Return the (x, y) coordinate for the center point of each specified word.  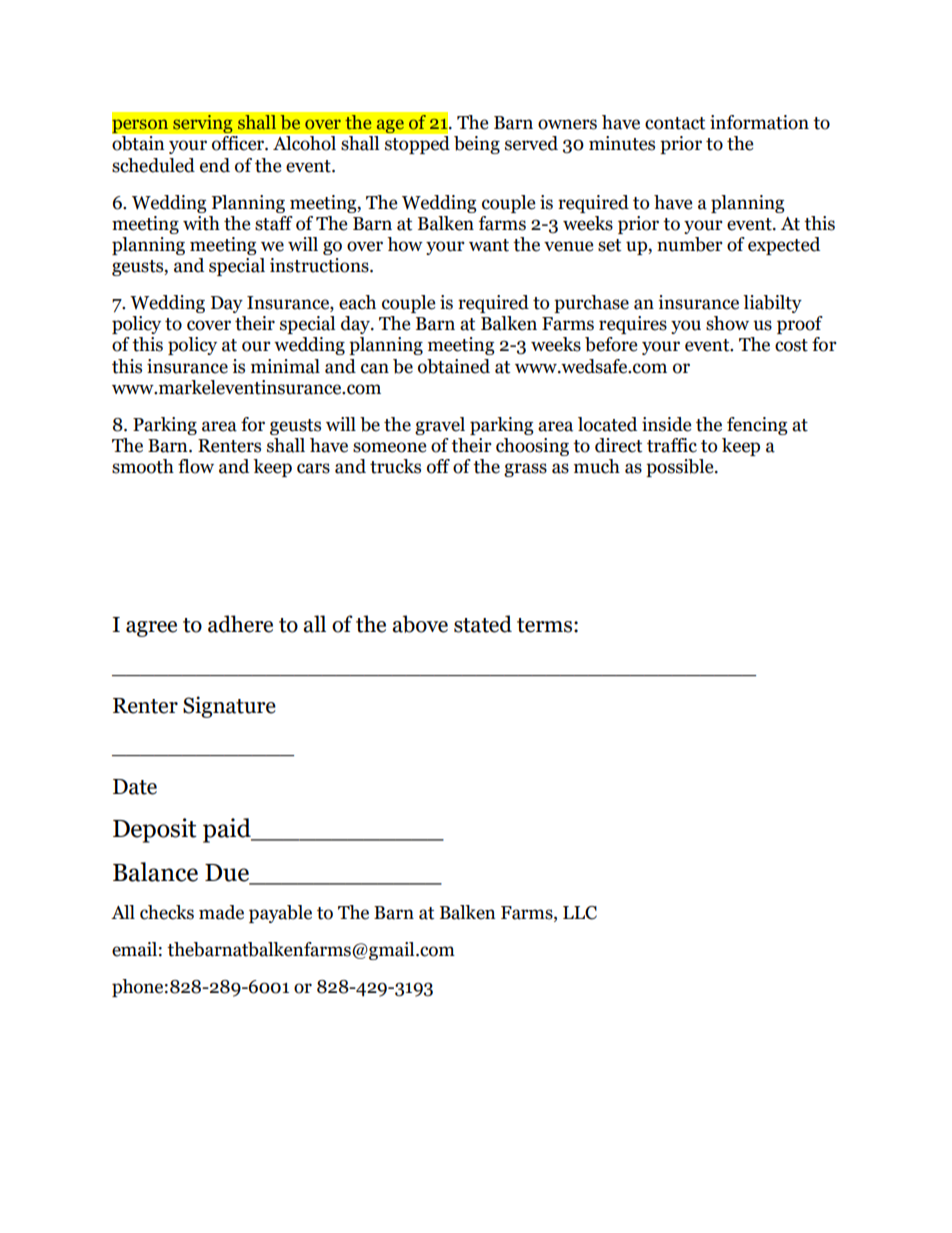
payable (280, 914)
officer (239, 143)
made (221, 912)
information (759, 122)
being (477, 145)
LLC (580, 913)
